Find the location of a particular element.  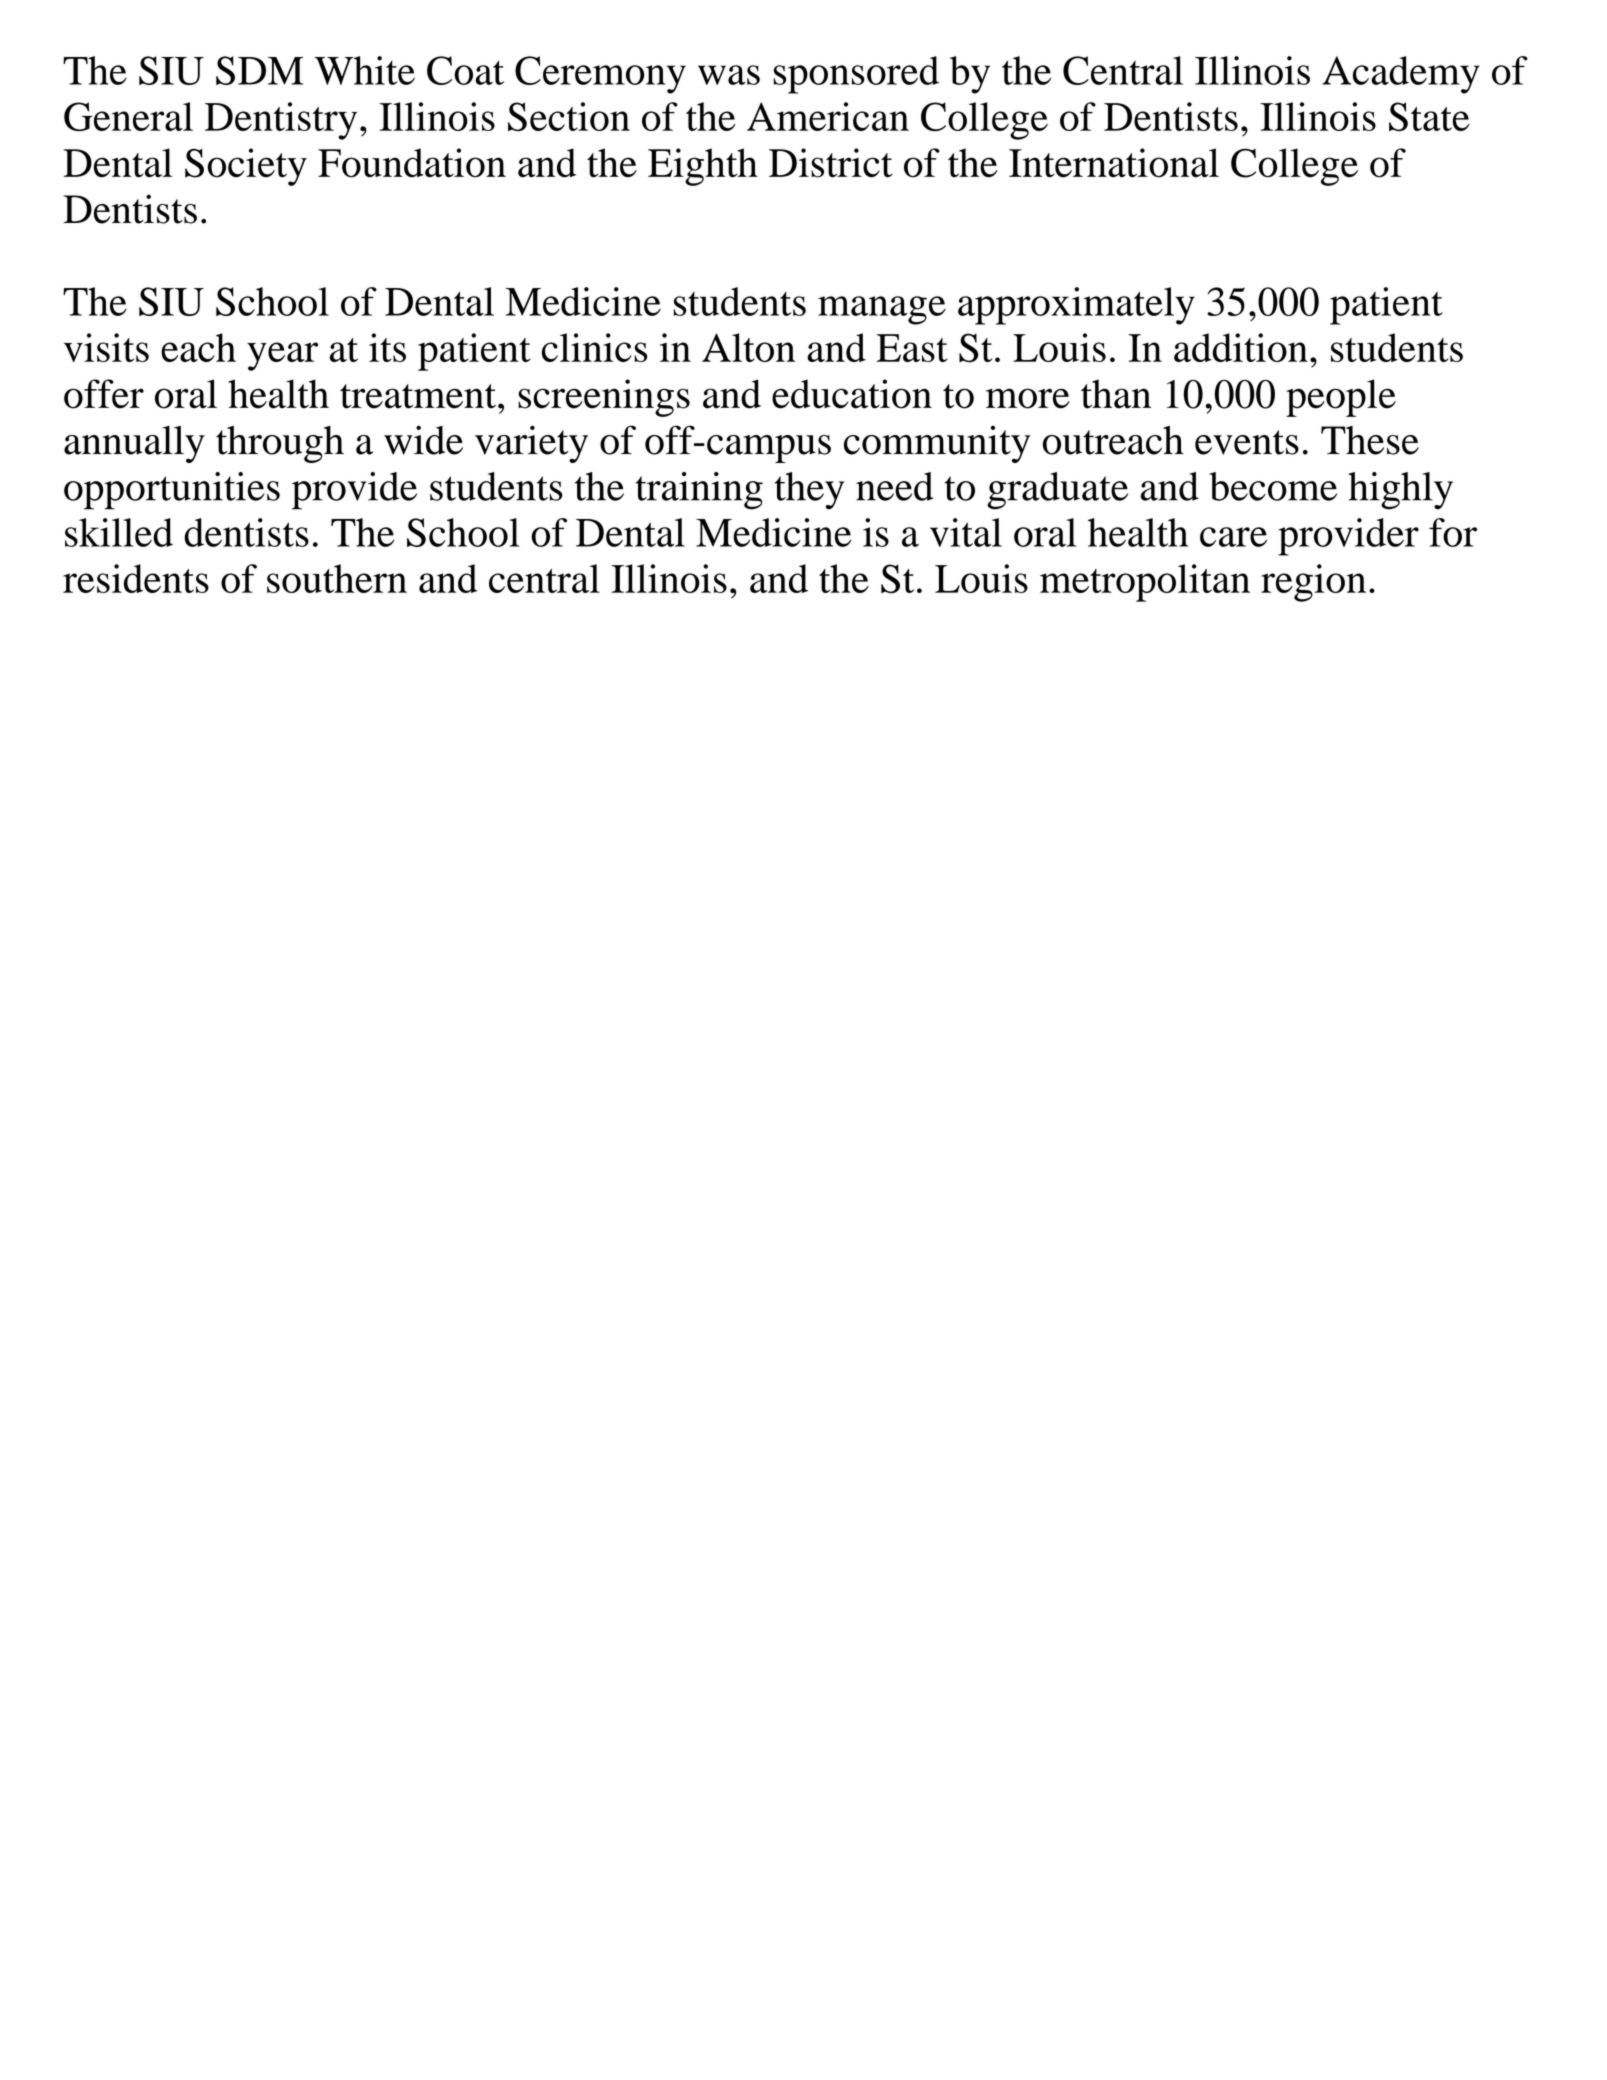

was is located at coordinates (729, 75).
